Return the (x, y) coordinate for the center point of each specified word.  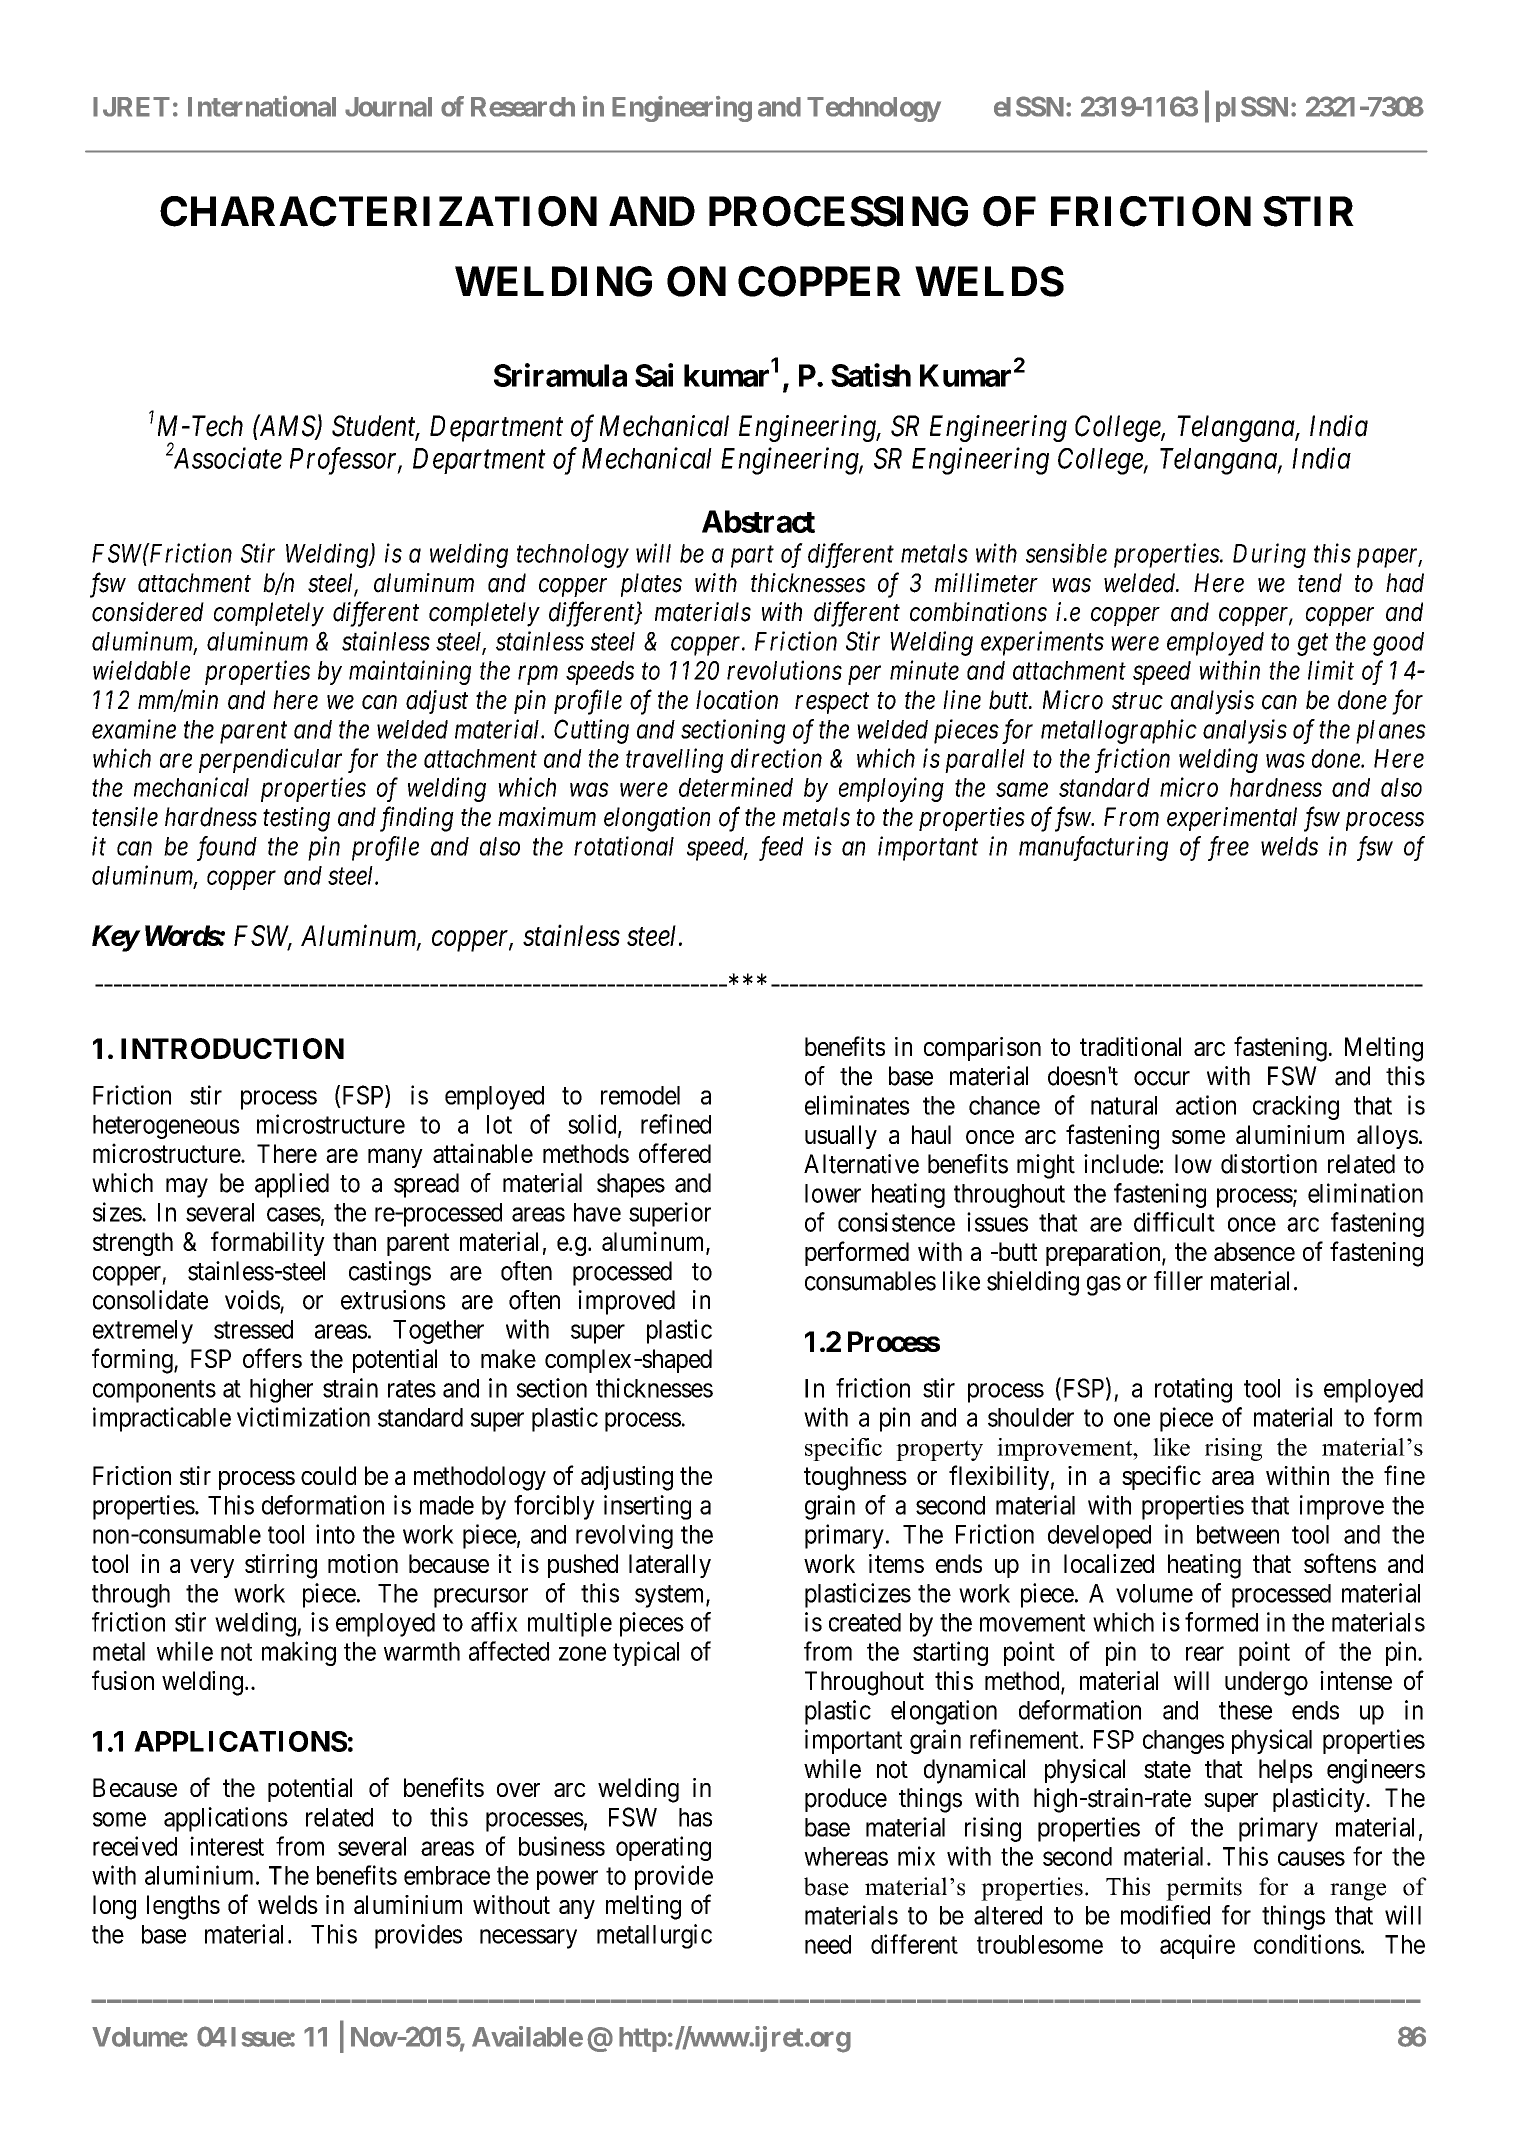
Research (523, 107)
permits (1204, 1889)
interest (227, 1846)
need (828, 1944)
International (262, 106)
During (1269, 556)
